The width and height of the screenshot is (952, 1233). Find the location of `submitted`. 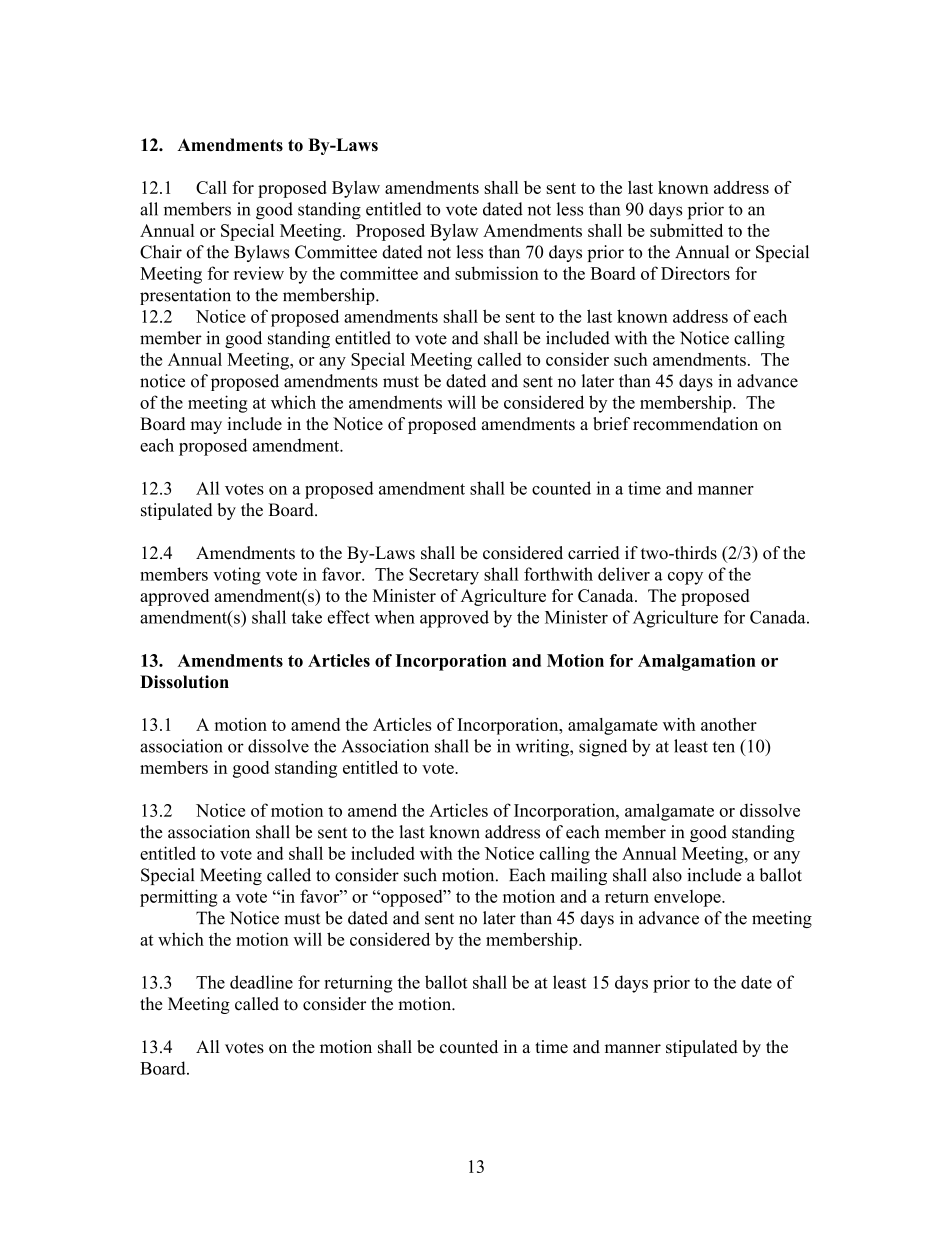

submitted is located at coordinates (686, 230).
